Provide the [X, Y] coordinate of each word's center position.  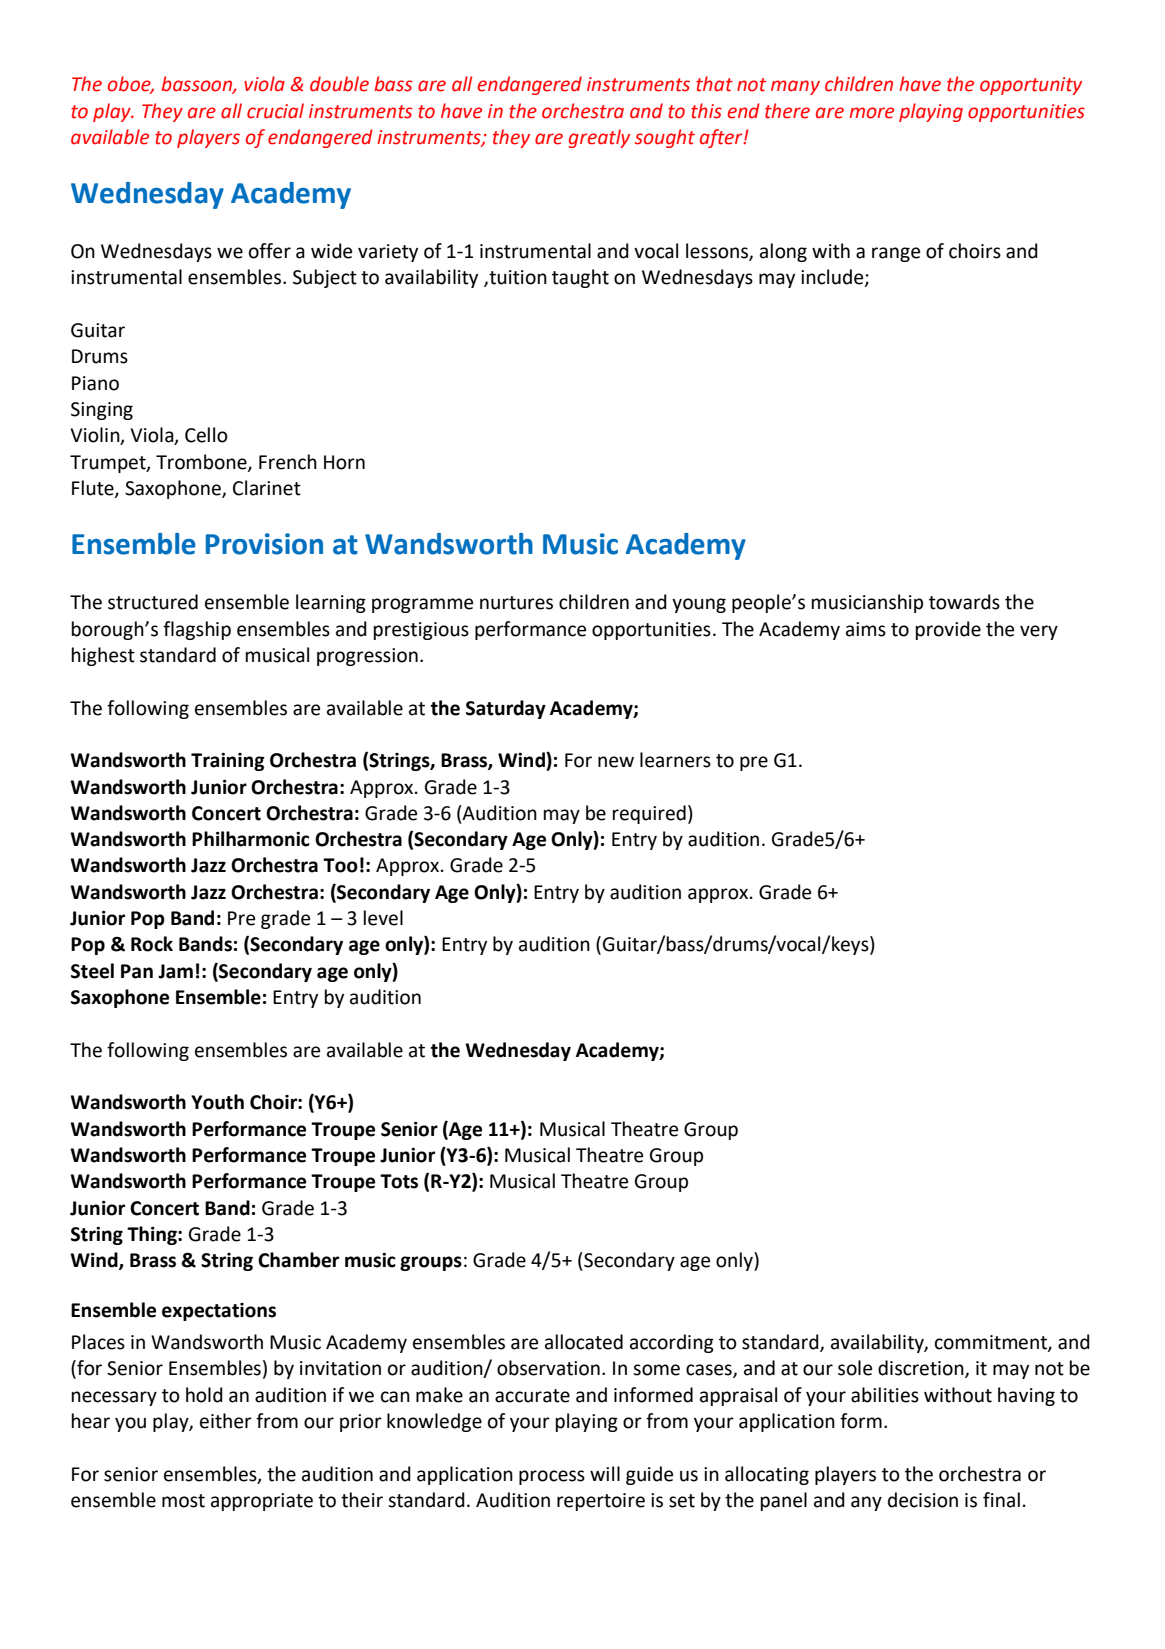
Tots [399, 1181]
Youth [217, 1102]
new [616, 762]
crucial [275, 111]
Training [228, 762]
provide [948, 630]
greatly [599, 138]
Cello [206, 435]
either [226, 1421]
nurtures [516, 603]
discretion [922, 1369]
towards [964, 602]
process [552, 1477]
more [871, 113]
